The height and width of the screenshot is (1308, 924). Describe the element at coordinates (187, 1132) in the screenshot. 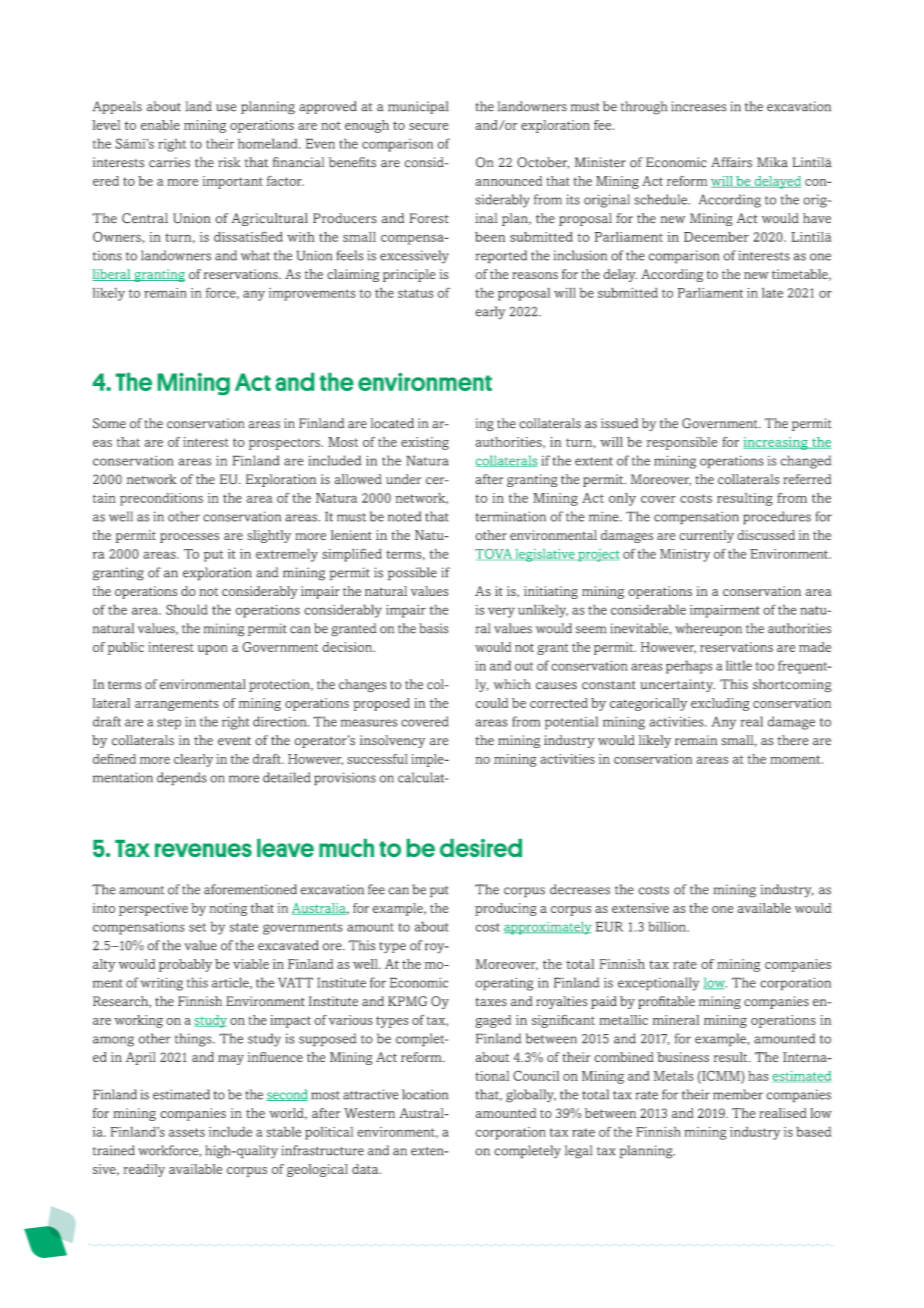

I see `assets` at that location.
